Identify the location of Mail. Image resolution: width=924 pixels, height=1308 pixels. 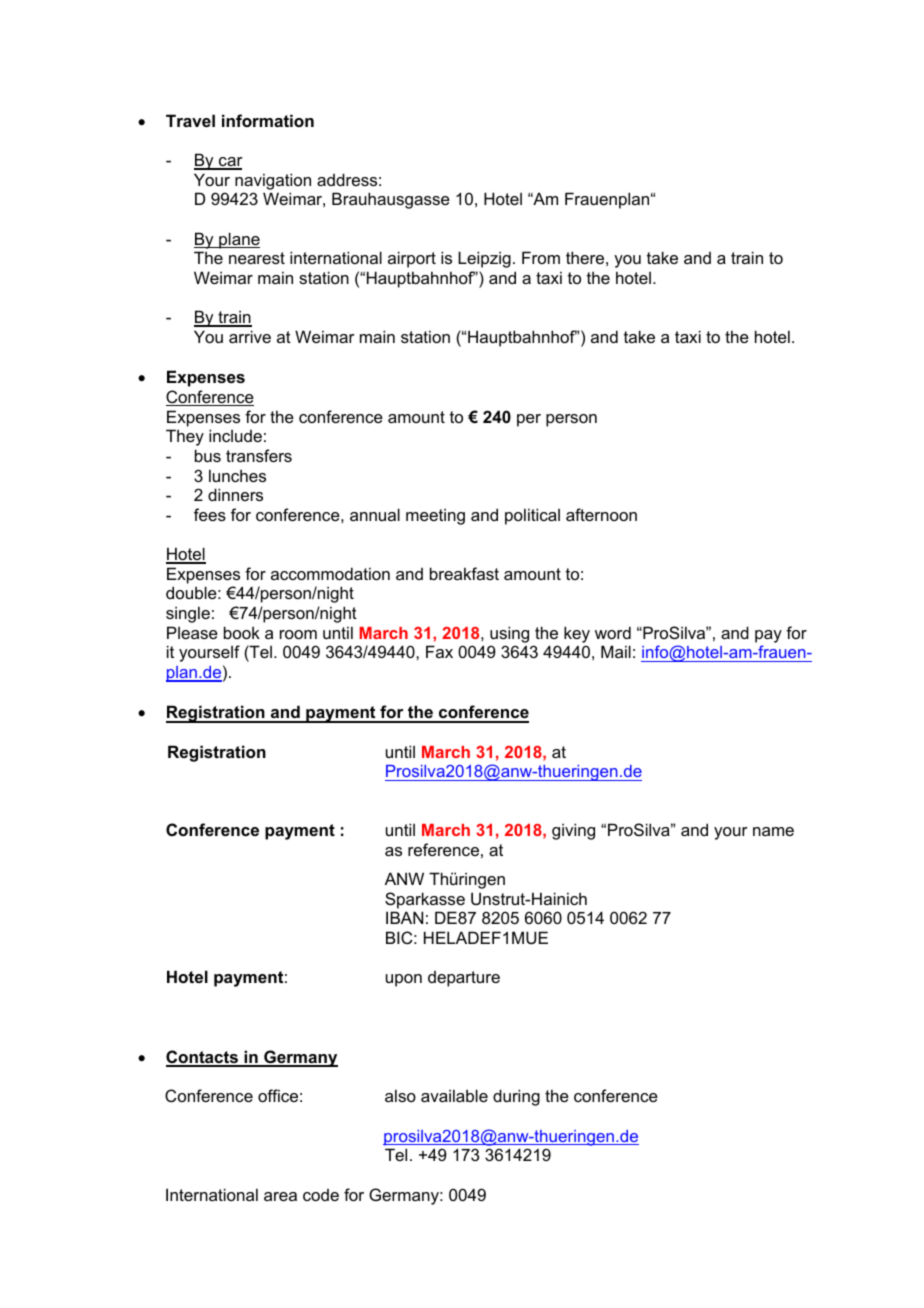
(616, 651).
